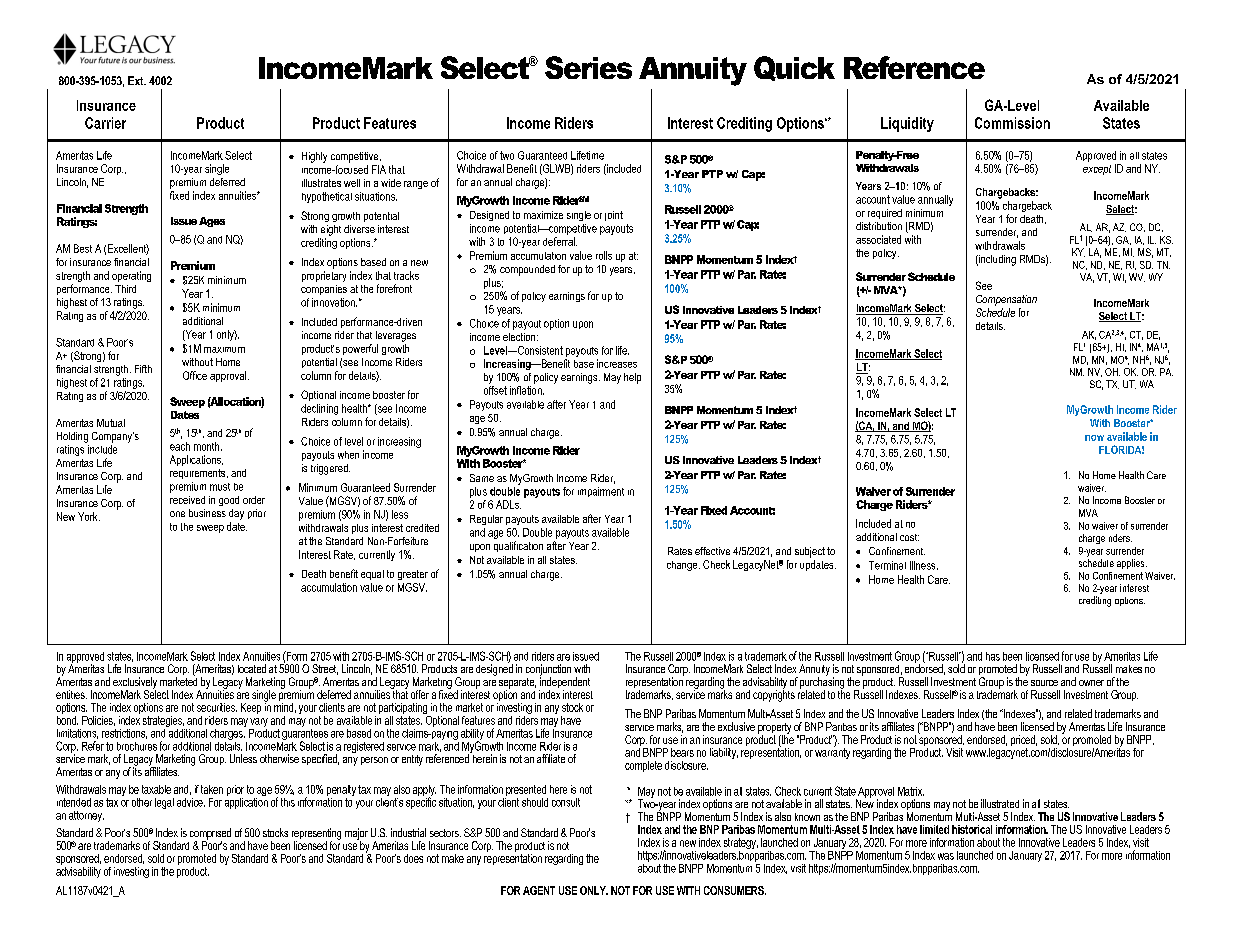  What do you see at coordinates (199, 474) in the screenshot?
I see `requirements` at bounding box center [199, 474].
